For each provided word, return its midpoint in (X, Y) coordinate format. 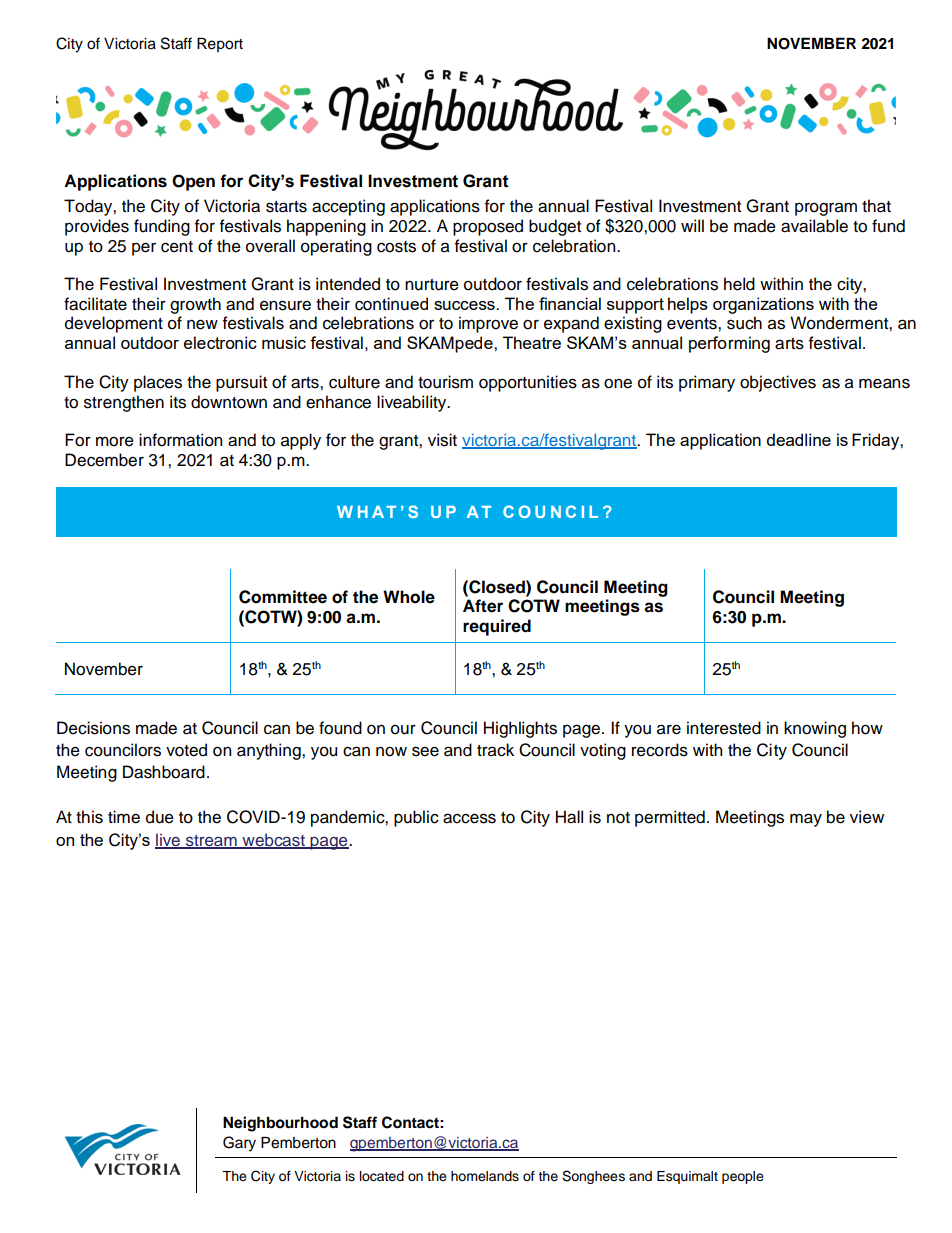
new (202, 324)
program (826, 209)
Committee (283, 597)
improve (488, 324)
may (806, 820)
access (469, 818)
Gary (239, 1144)
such (744, 323)
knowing (815, 729)
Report (220, 44)
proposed (488, 227)
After (483, 606)
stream (211, 841)
